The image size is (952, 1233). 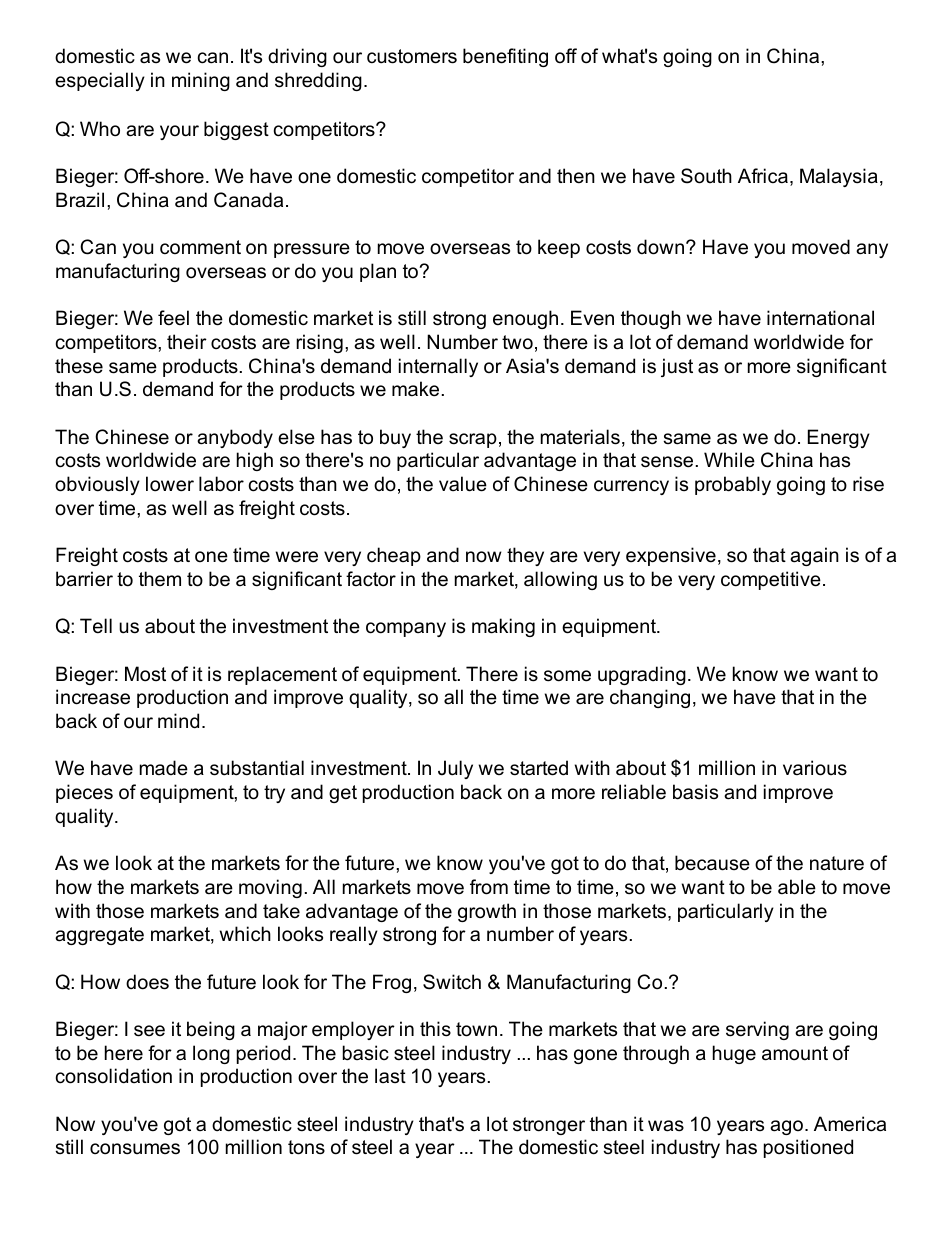 What do you see at coordinates (712, 863) in the image?
I see `because` at bounding box center [712, 863].
